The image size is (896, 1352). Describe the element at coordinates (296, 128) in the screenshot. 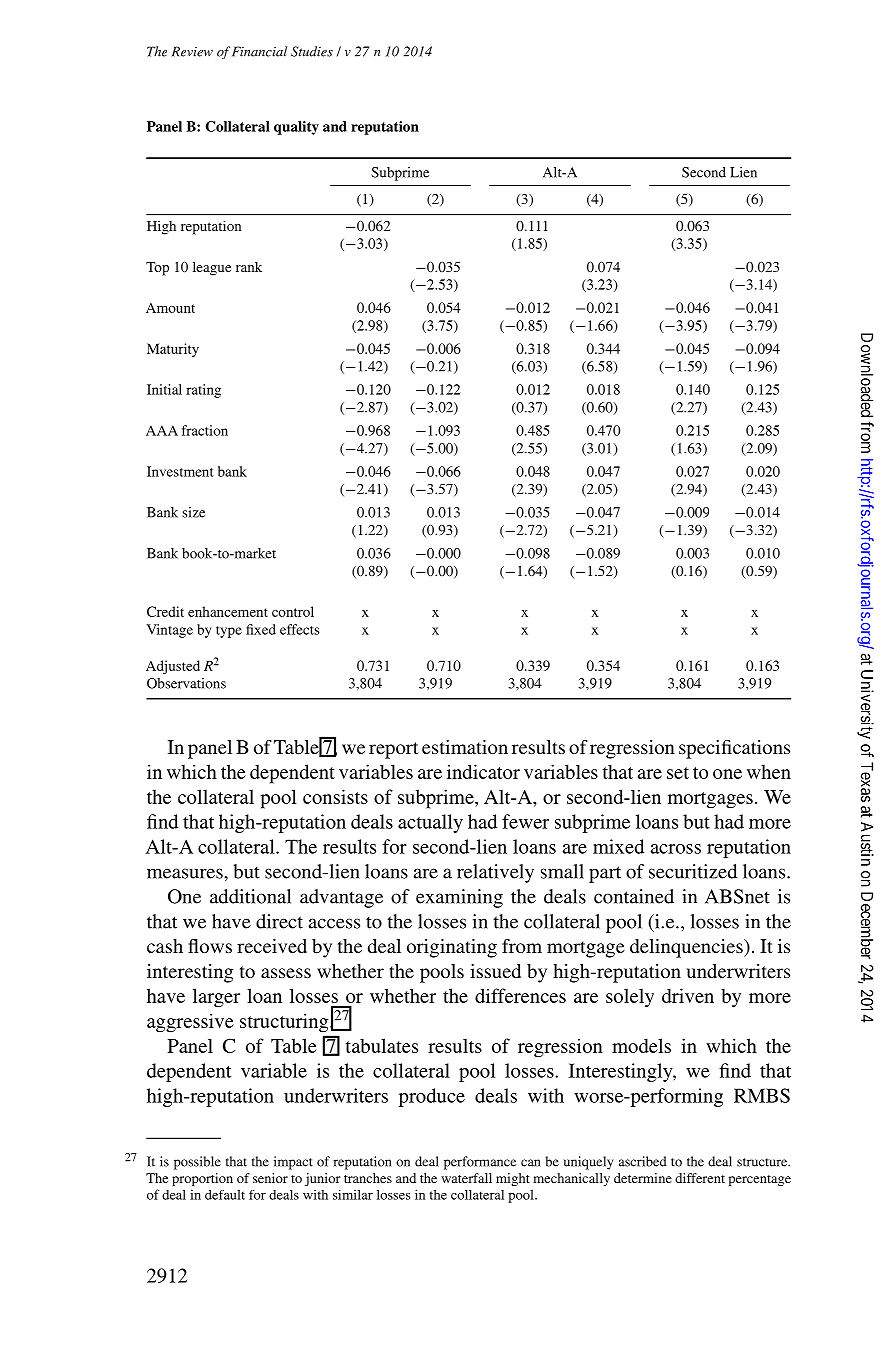

I see `quality` at that location.
